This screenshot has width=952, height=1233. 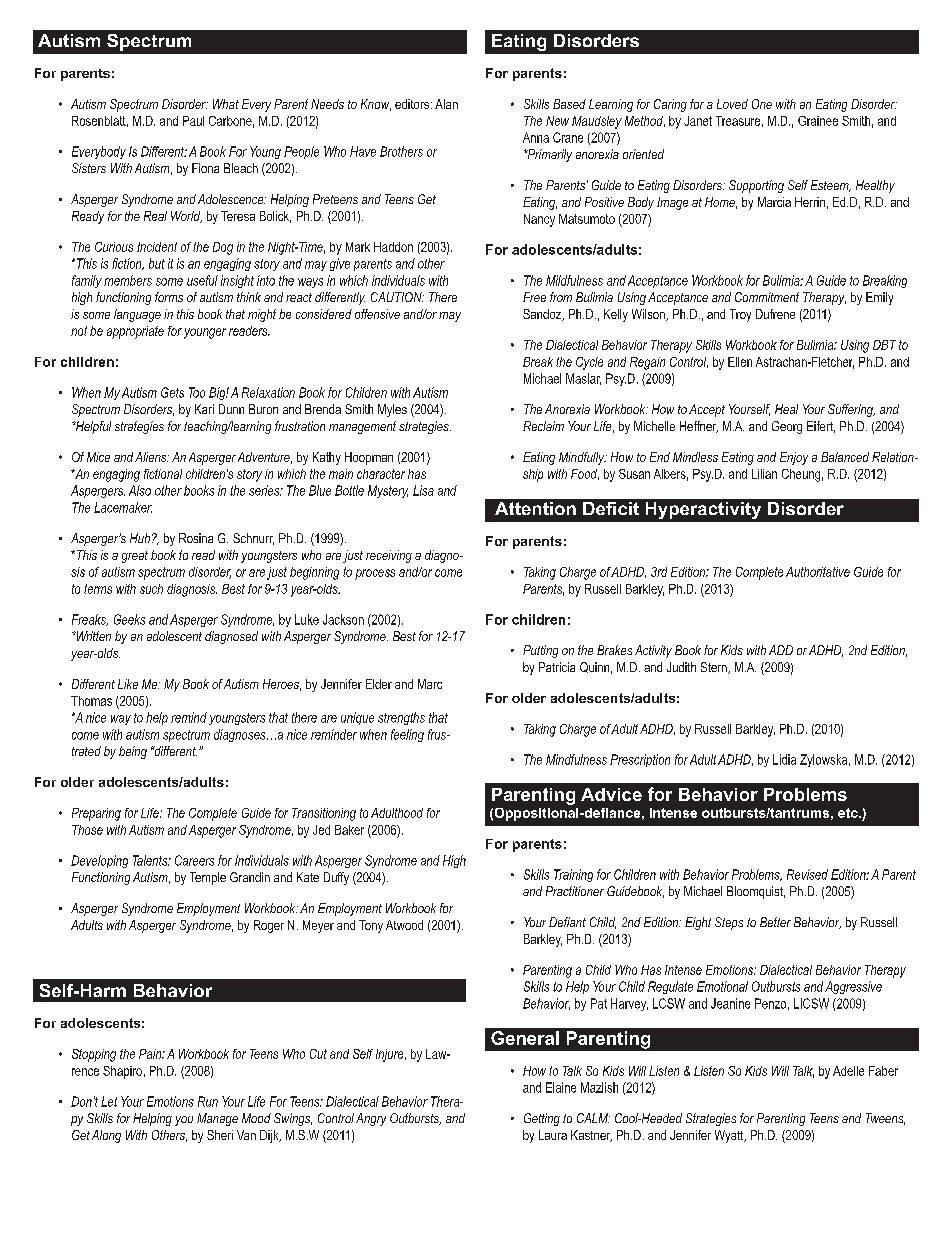 What do you see at coordinates (576, 759) in the screenshot?
I see `Mindfulness` at bounding box center [576, 759].
